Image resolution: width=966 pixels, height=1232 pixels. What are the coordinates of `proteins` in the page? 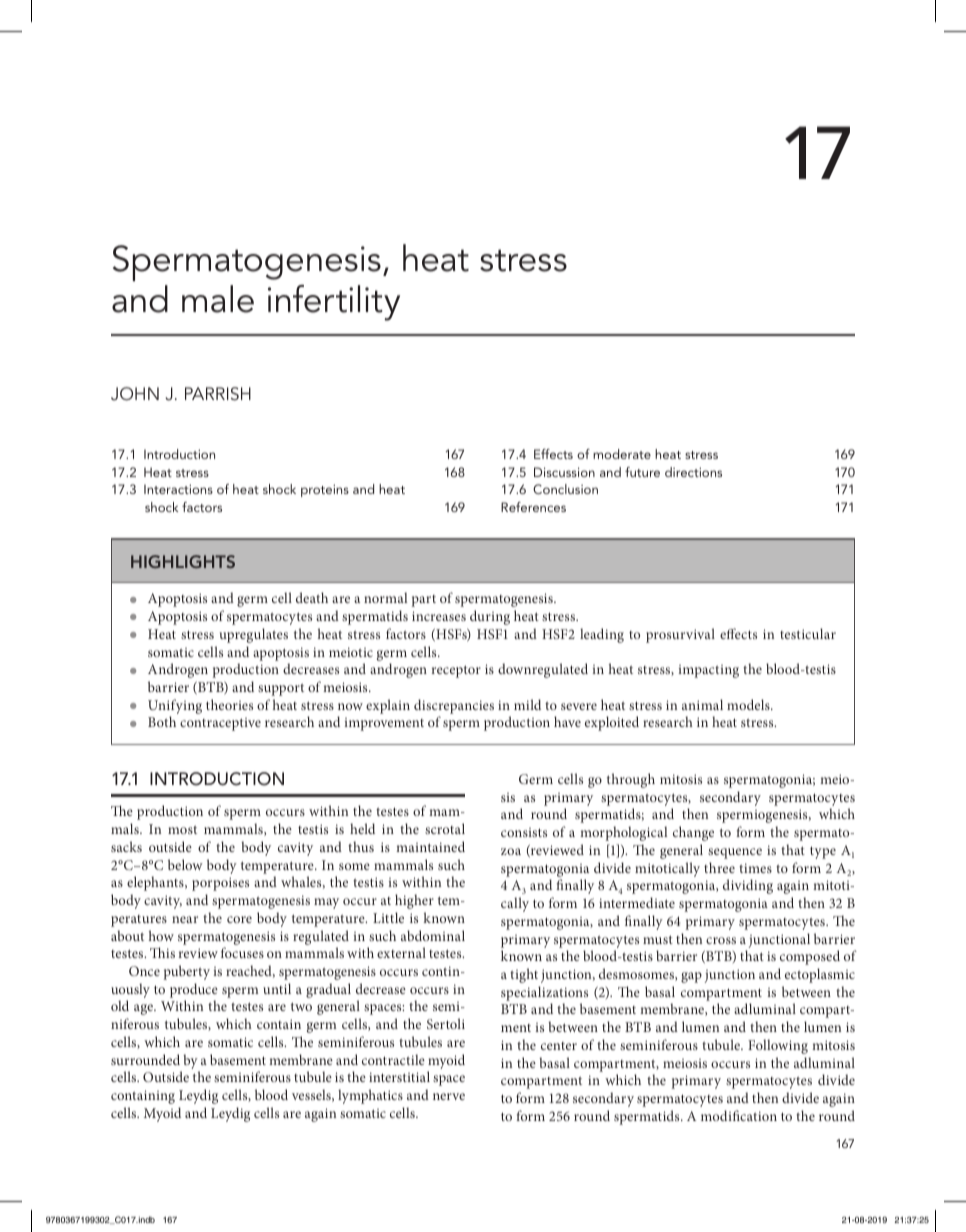 It's located at (325, 490).
